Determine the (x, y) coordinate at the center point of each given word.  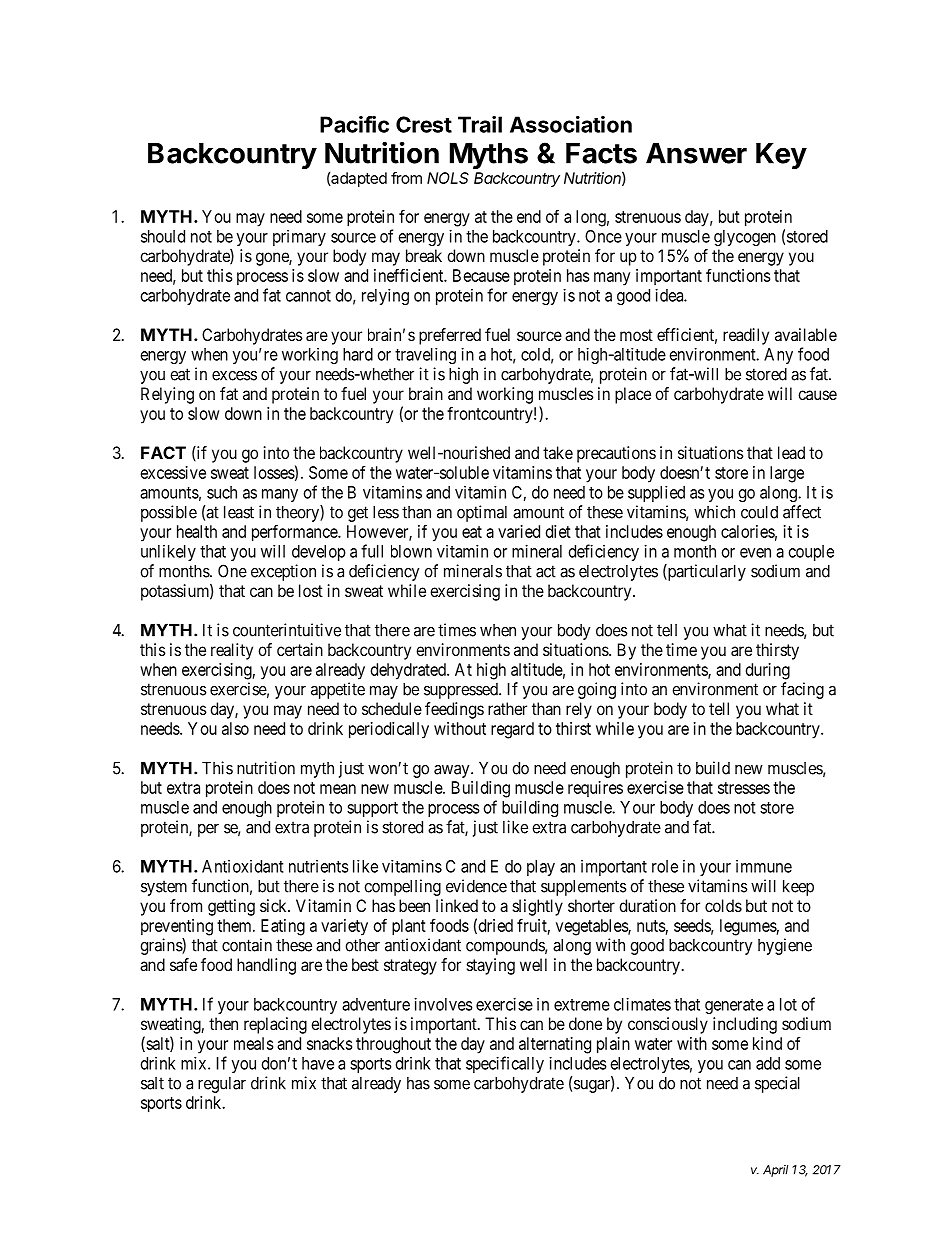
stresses (744, 788)
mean (338, 789)
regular (222, 1085)
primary (299, 238)
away (453, 771)
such (222, 492)
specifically (505, 1064)
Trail (480, 124)
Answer (696, 153)
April (775, 1171)
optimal (482, 513)
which (714, 512)
